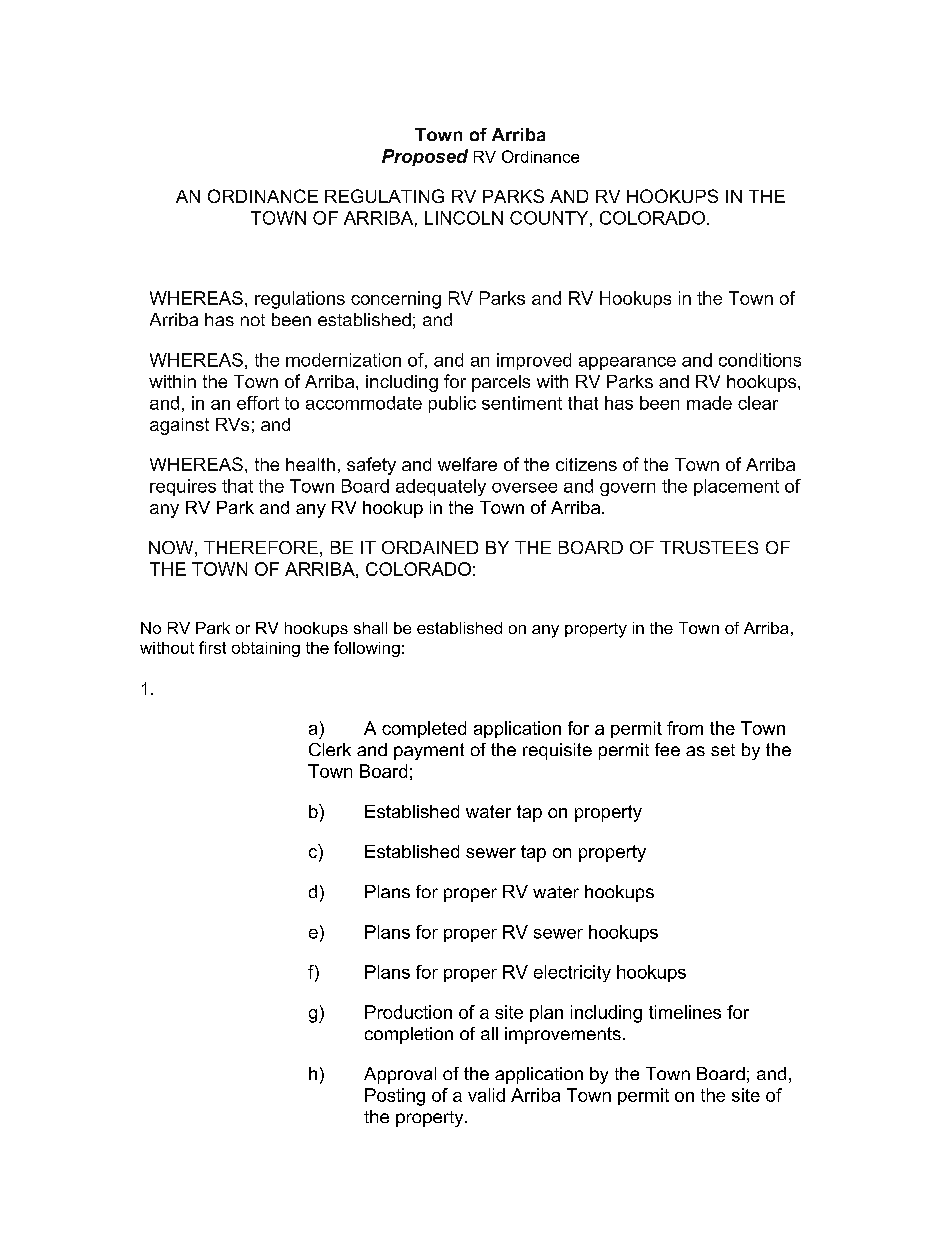 This screenshot has height=1233, width=952. Describe the element at coordinates (685, 1012) in the screenshot. I see `timelines` at that location.
